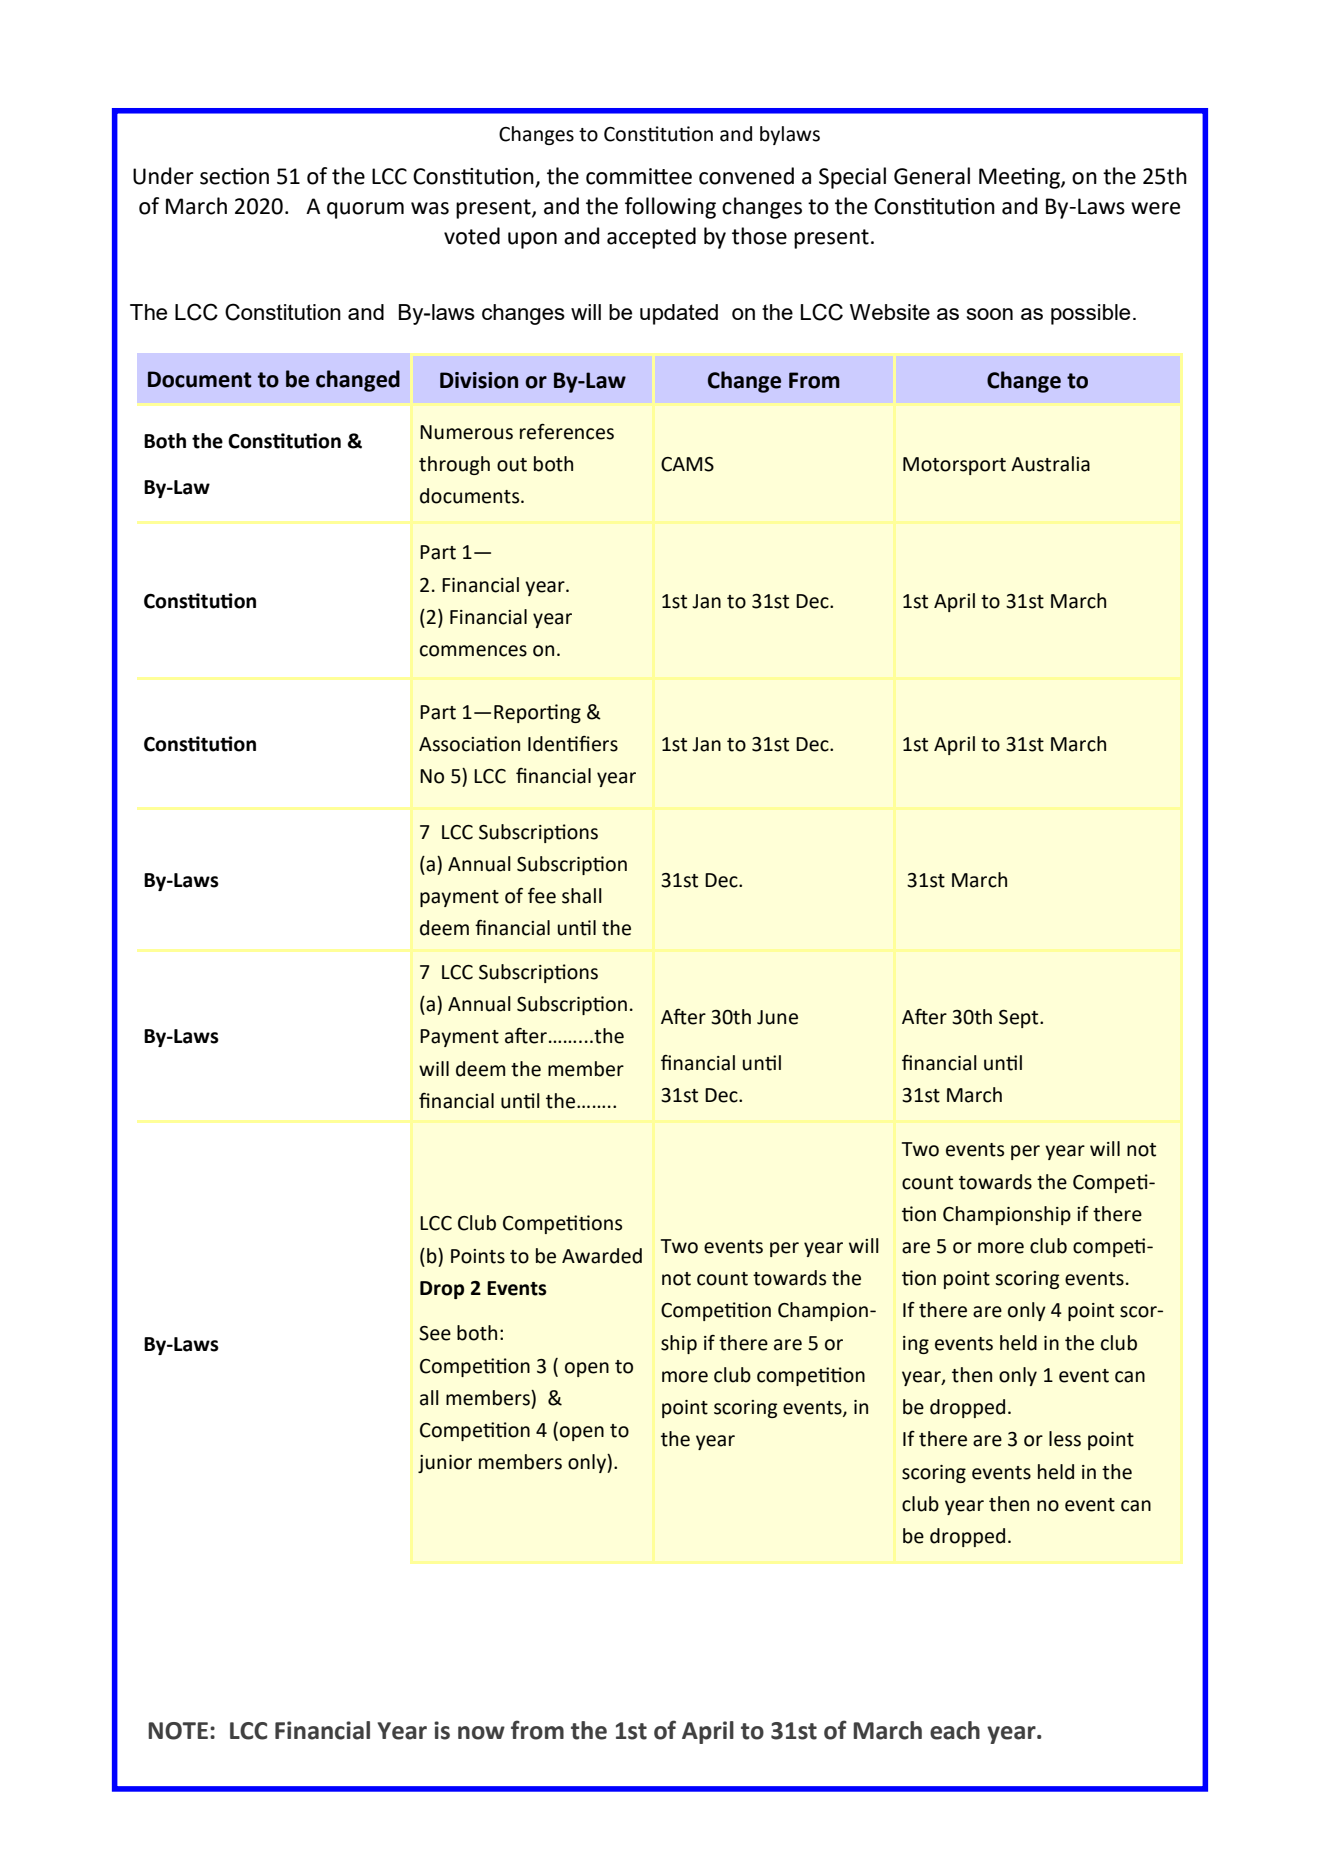 This screenshot has height=1869, width=1322. Describe the element at coordinates (178, 1731) in the screenshot. I see `NOTE` at that location.
